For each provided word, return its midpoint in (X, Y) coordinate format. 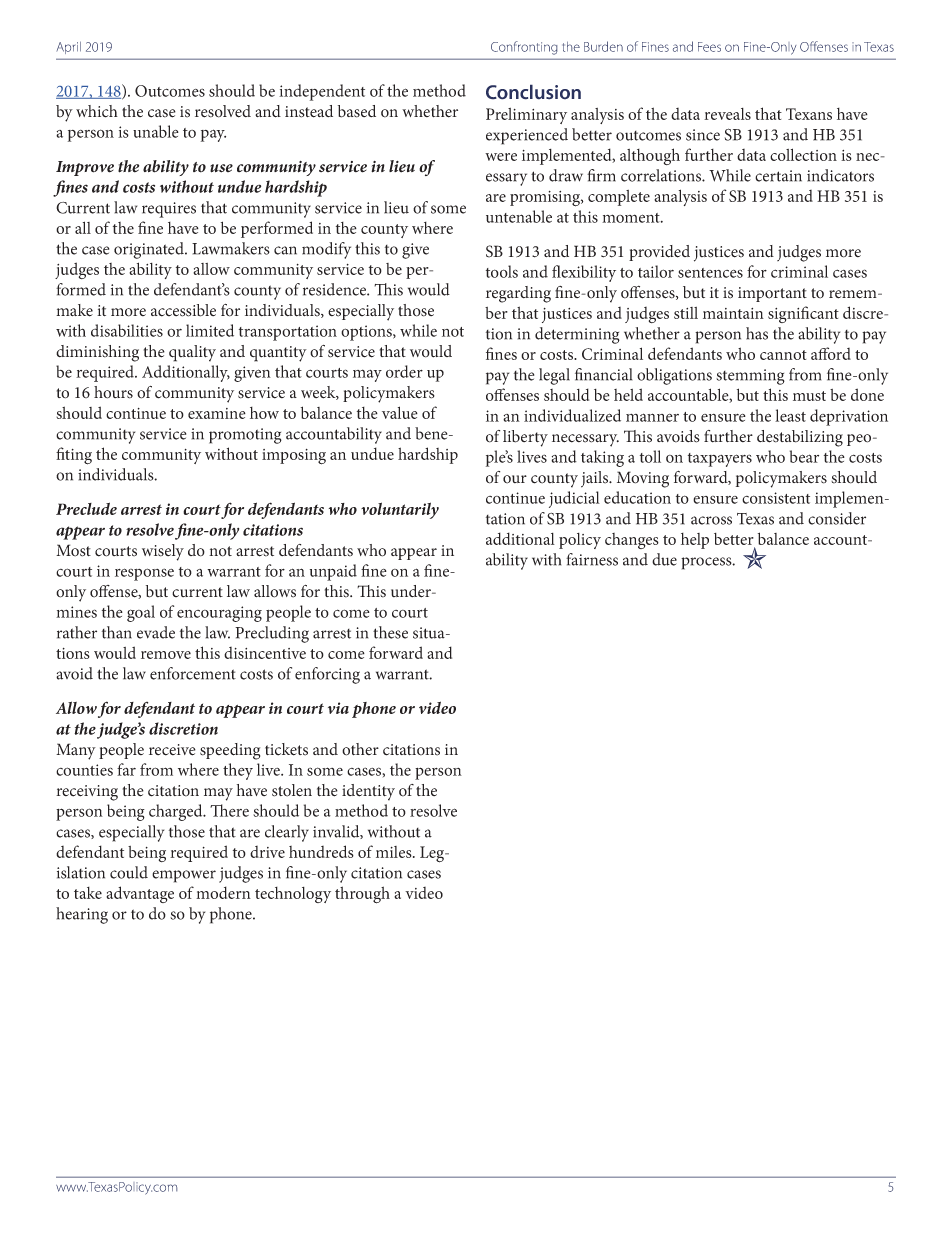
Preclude (86, 508)
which (97, 111)
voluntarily (400, 510)
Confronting (524, 48)
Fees (709, 47)
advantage (140, 894)
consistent (776, 498)
